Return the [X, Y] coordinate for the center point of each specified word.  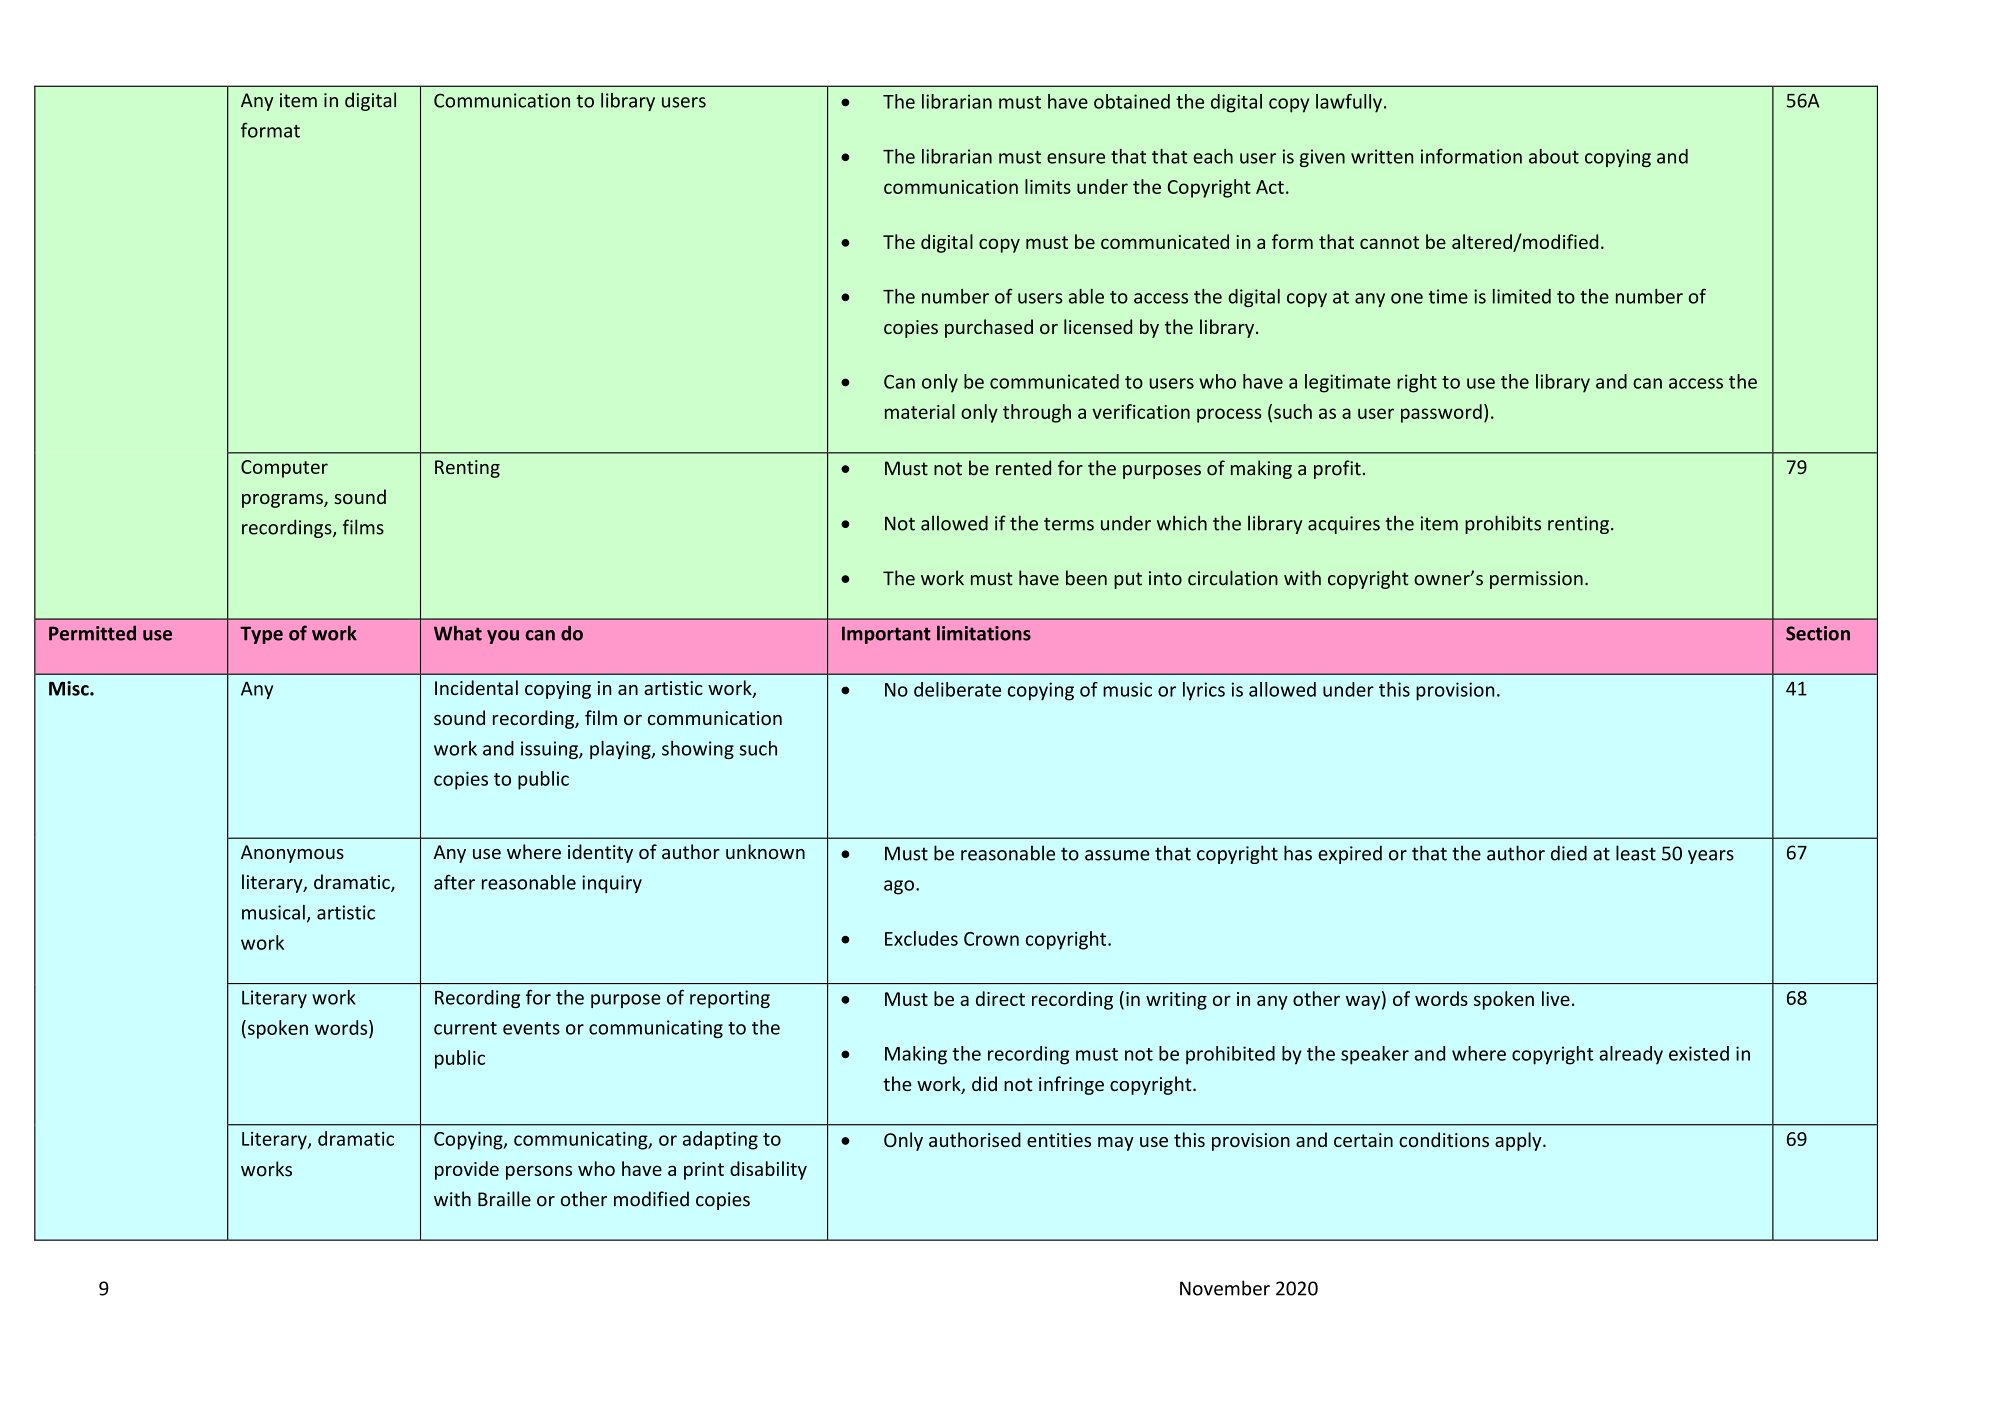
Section [1818, 633]
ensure [1076, 158]
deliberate [957, 689]
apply [1519, 1141]
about [1554, 156]
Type [261, 635]
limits [1048, 186]
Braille [504, 1199]
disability [768, 1170]
